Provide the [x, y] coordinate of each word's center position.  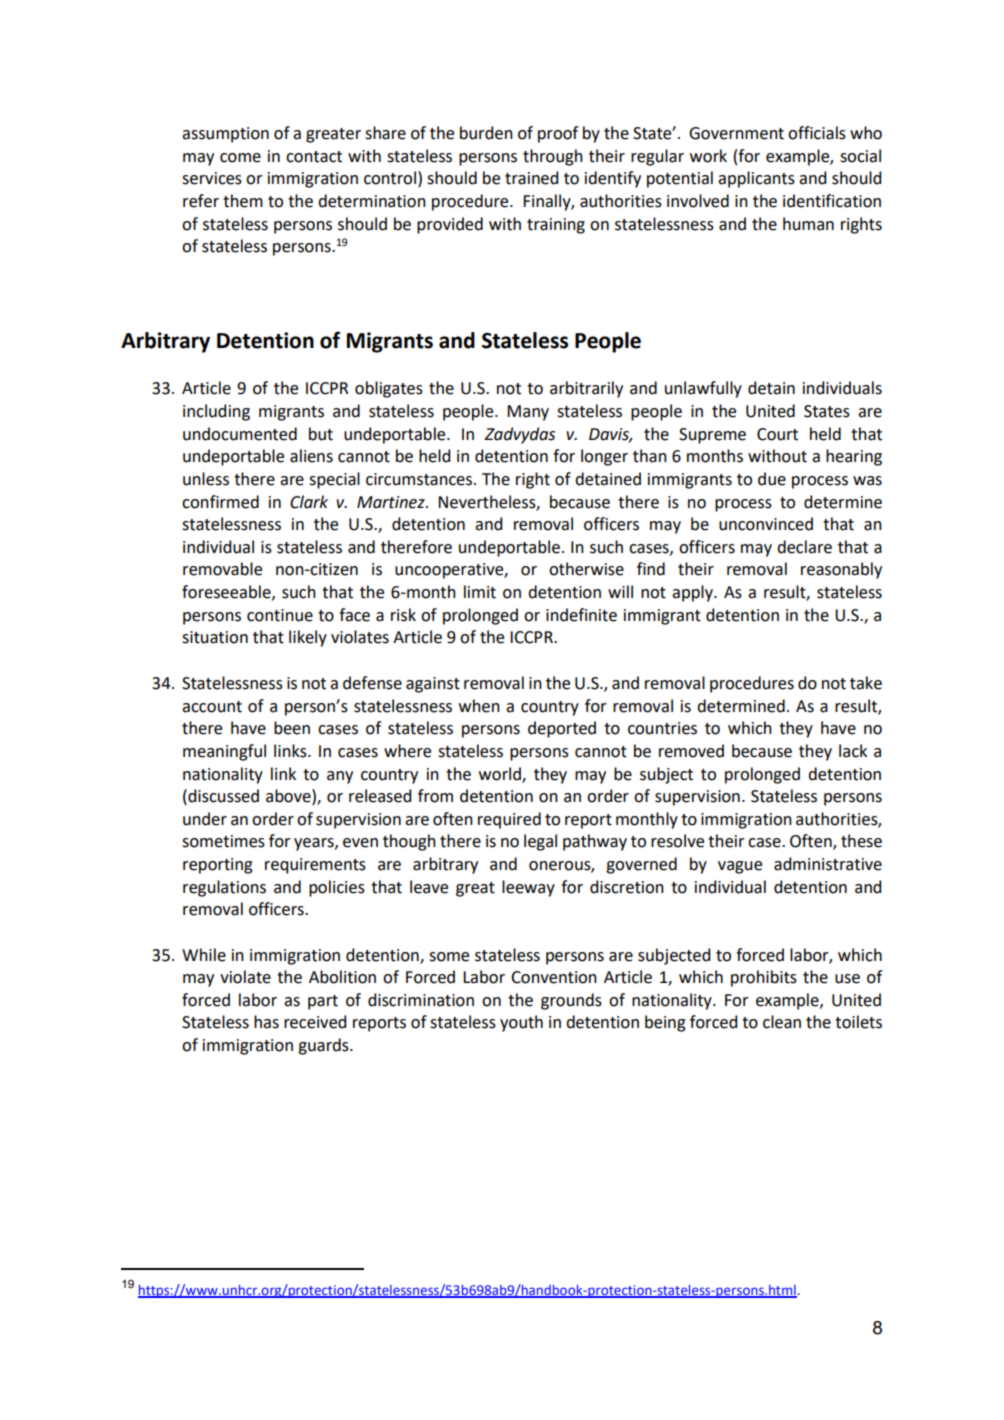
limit [480, 592]
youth [521, 1023]
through [553, 157]
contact [314, 157]
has [266, 1022]
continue [280, 615]
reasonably [841, 570]
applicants [756, 179]
